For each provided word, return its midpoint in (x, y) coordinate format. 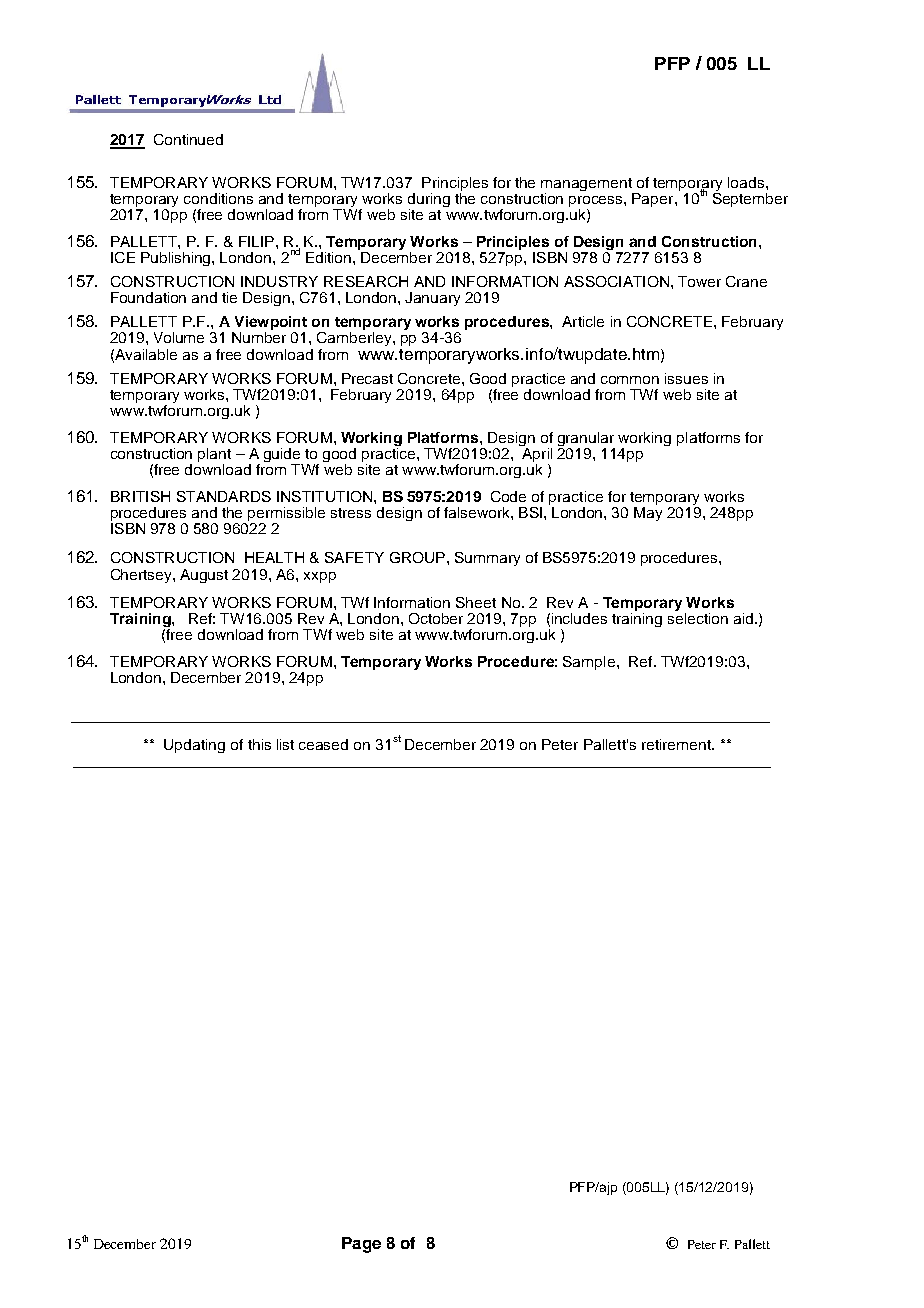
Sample (589, 663)
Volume (179, 337)
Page (361, 1245)
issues (686, 378)
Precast (367, 378)
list (285, 744)
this (259, 744)
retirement (677, 744)
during (429, 201)
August (204, 576)
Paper (654, 200)
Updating (194, 746)
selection (698, 617)
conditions (218, 198)
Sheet (476, 602)
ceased (323, 744)
